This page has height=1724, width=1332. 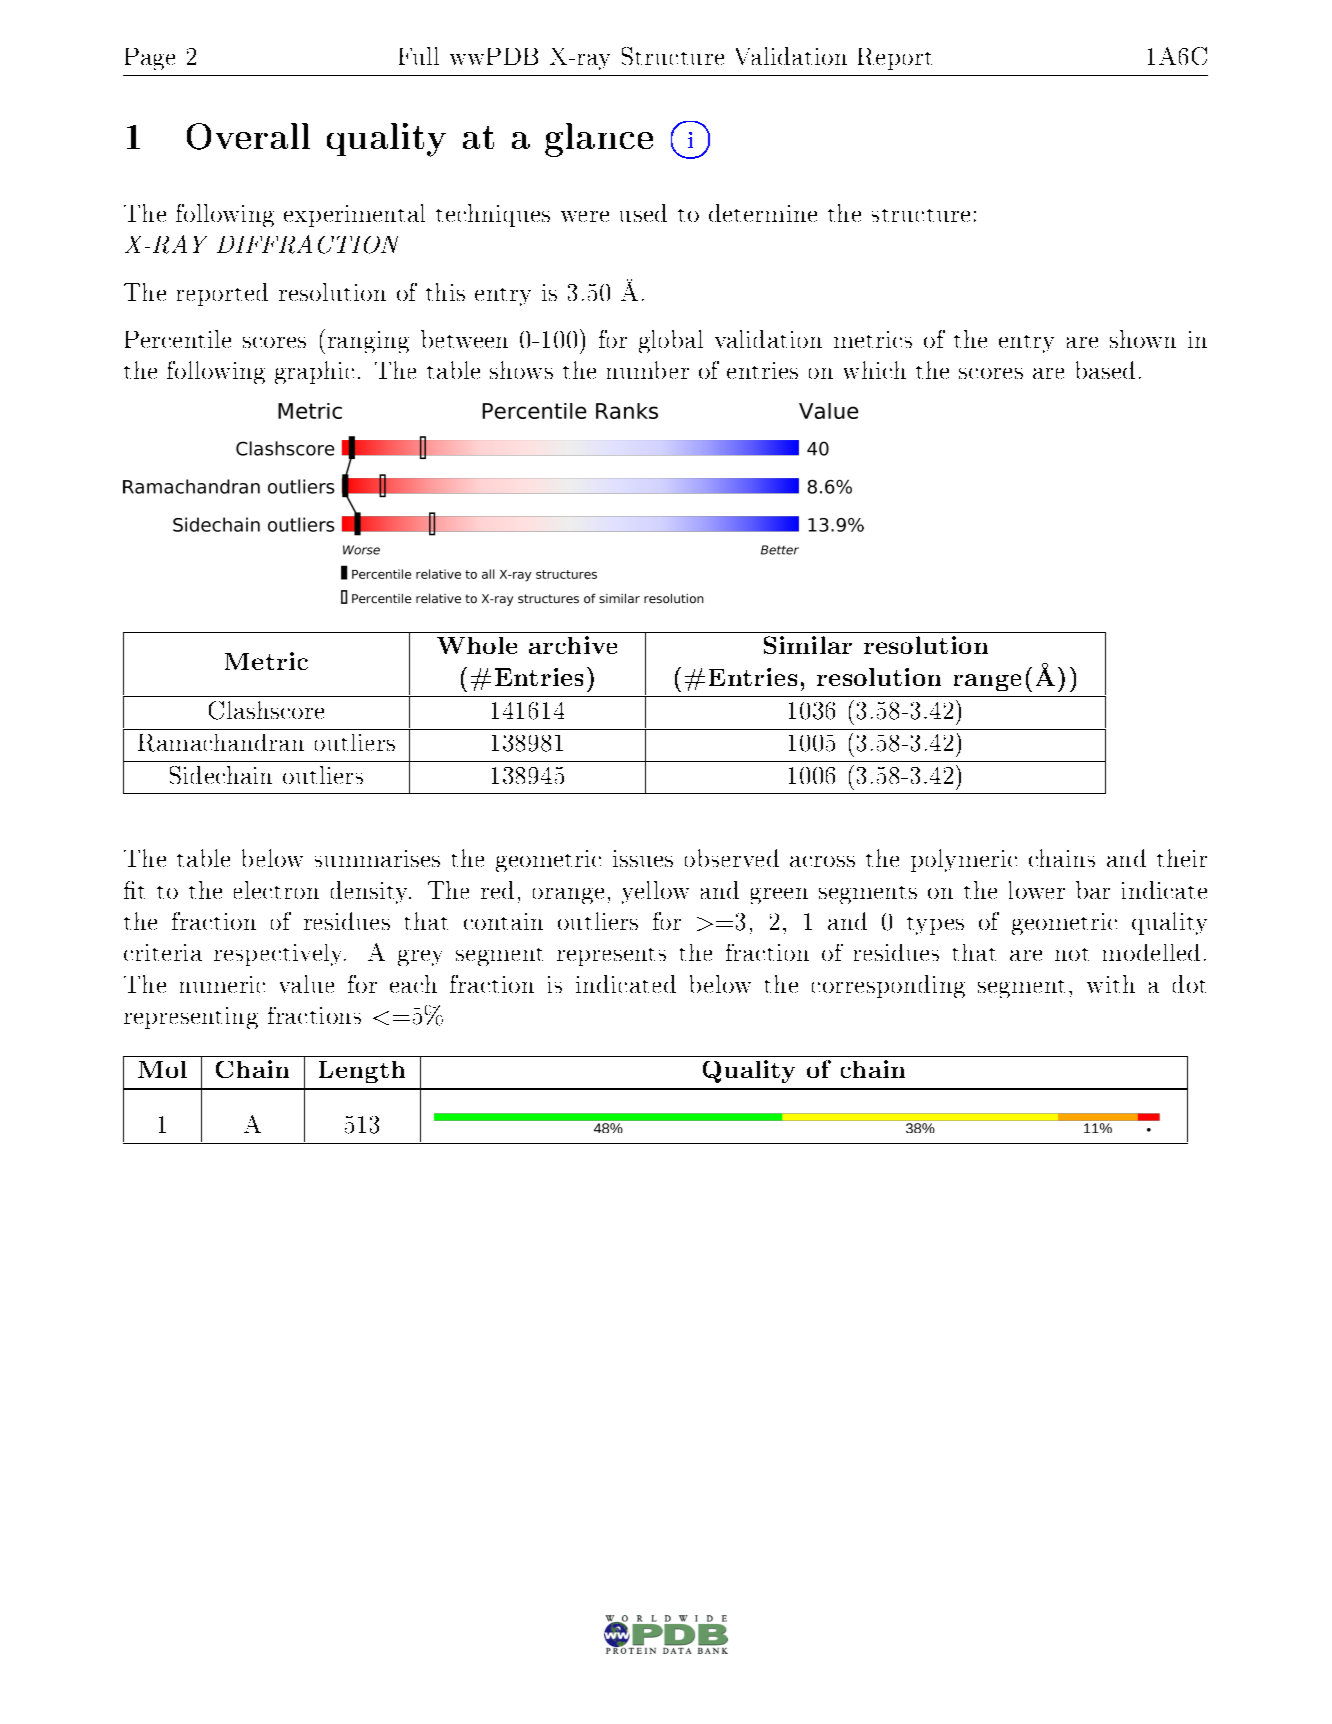 What do you see at coordinates (643, 858) in the page?
I see `issues` at bounding box center [643, 858].
